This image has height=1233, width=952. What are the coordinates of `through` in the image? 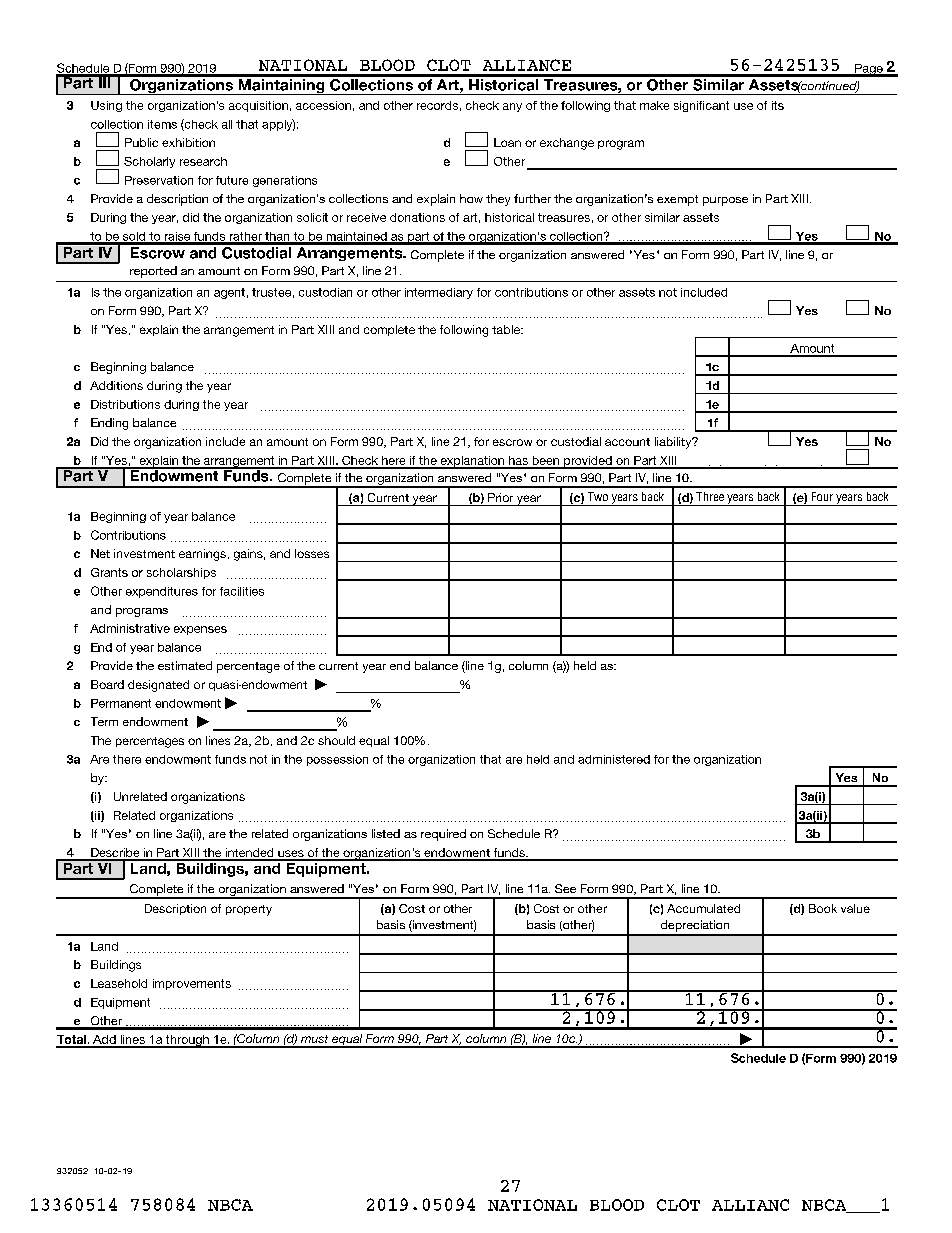 It's located at (187, 1041).
